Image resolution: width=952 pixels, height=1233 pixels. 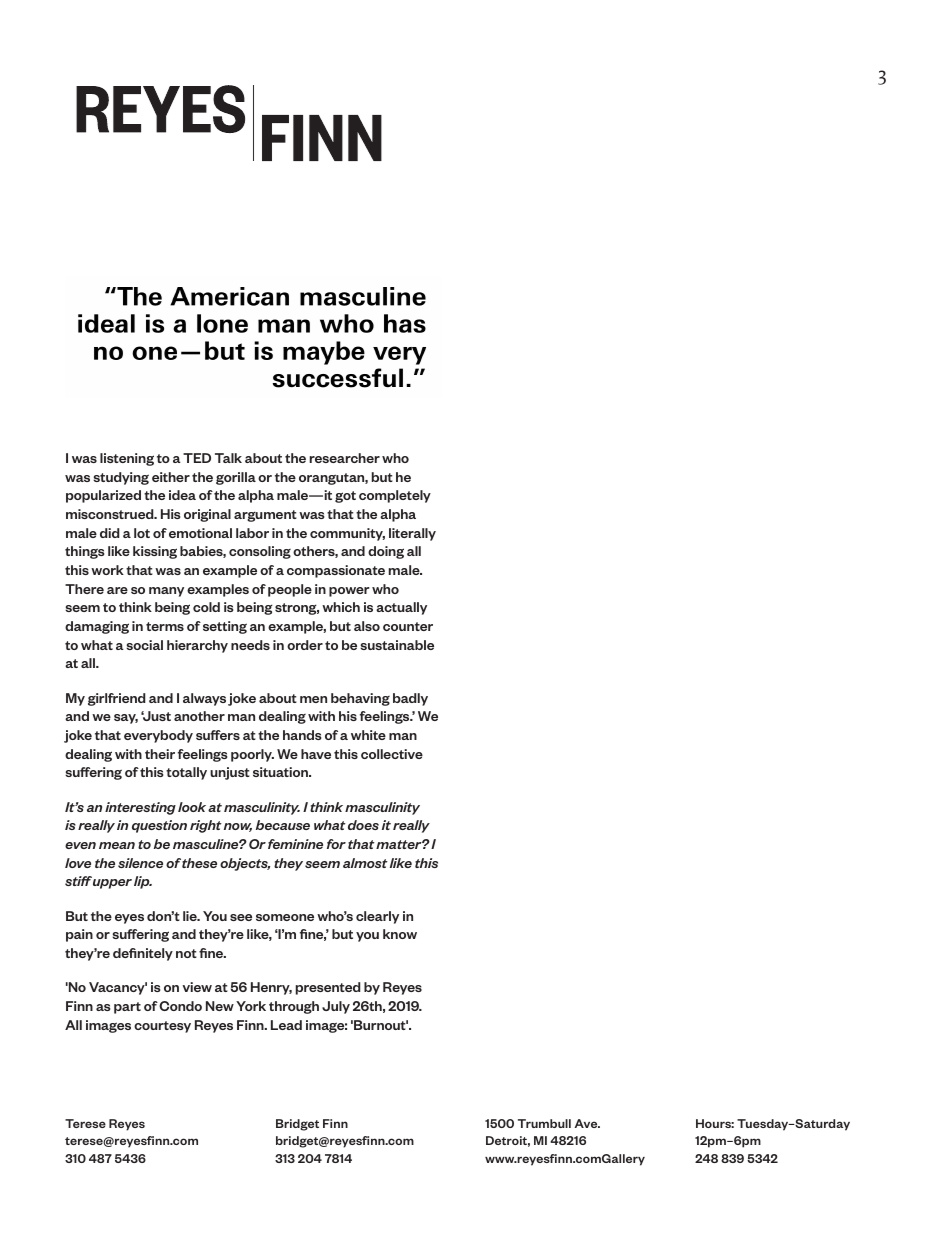 What do you see at coordinates (367, 626) in the document?
I see `also` at bounding box center [367, 626].
